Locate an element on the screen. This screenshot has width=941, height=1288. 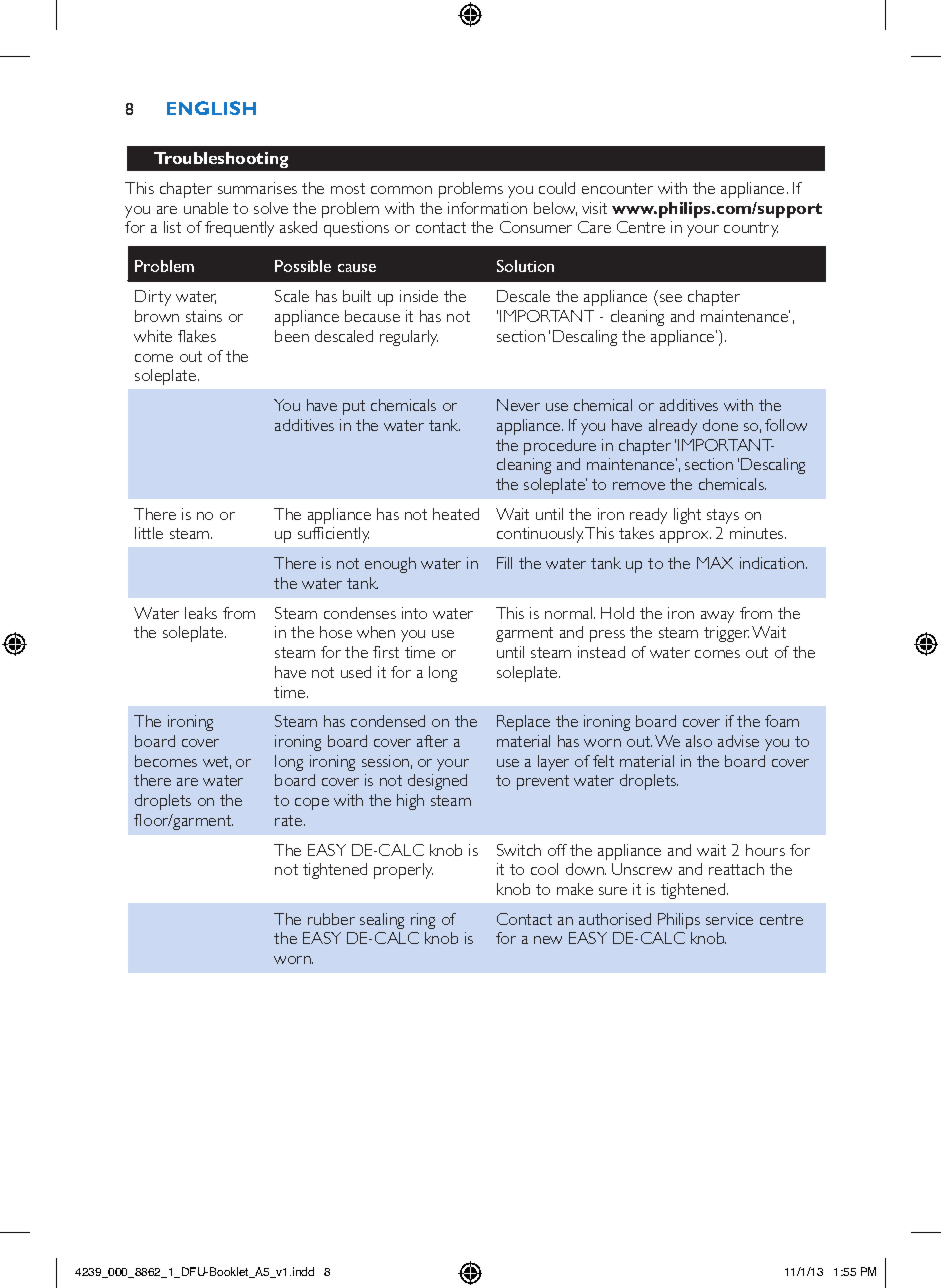
common is located at coordinates (401, 190).
